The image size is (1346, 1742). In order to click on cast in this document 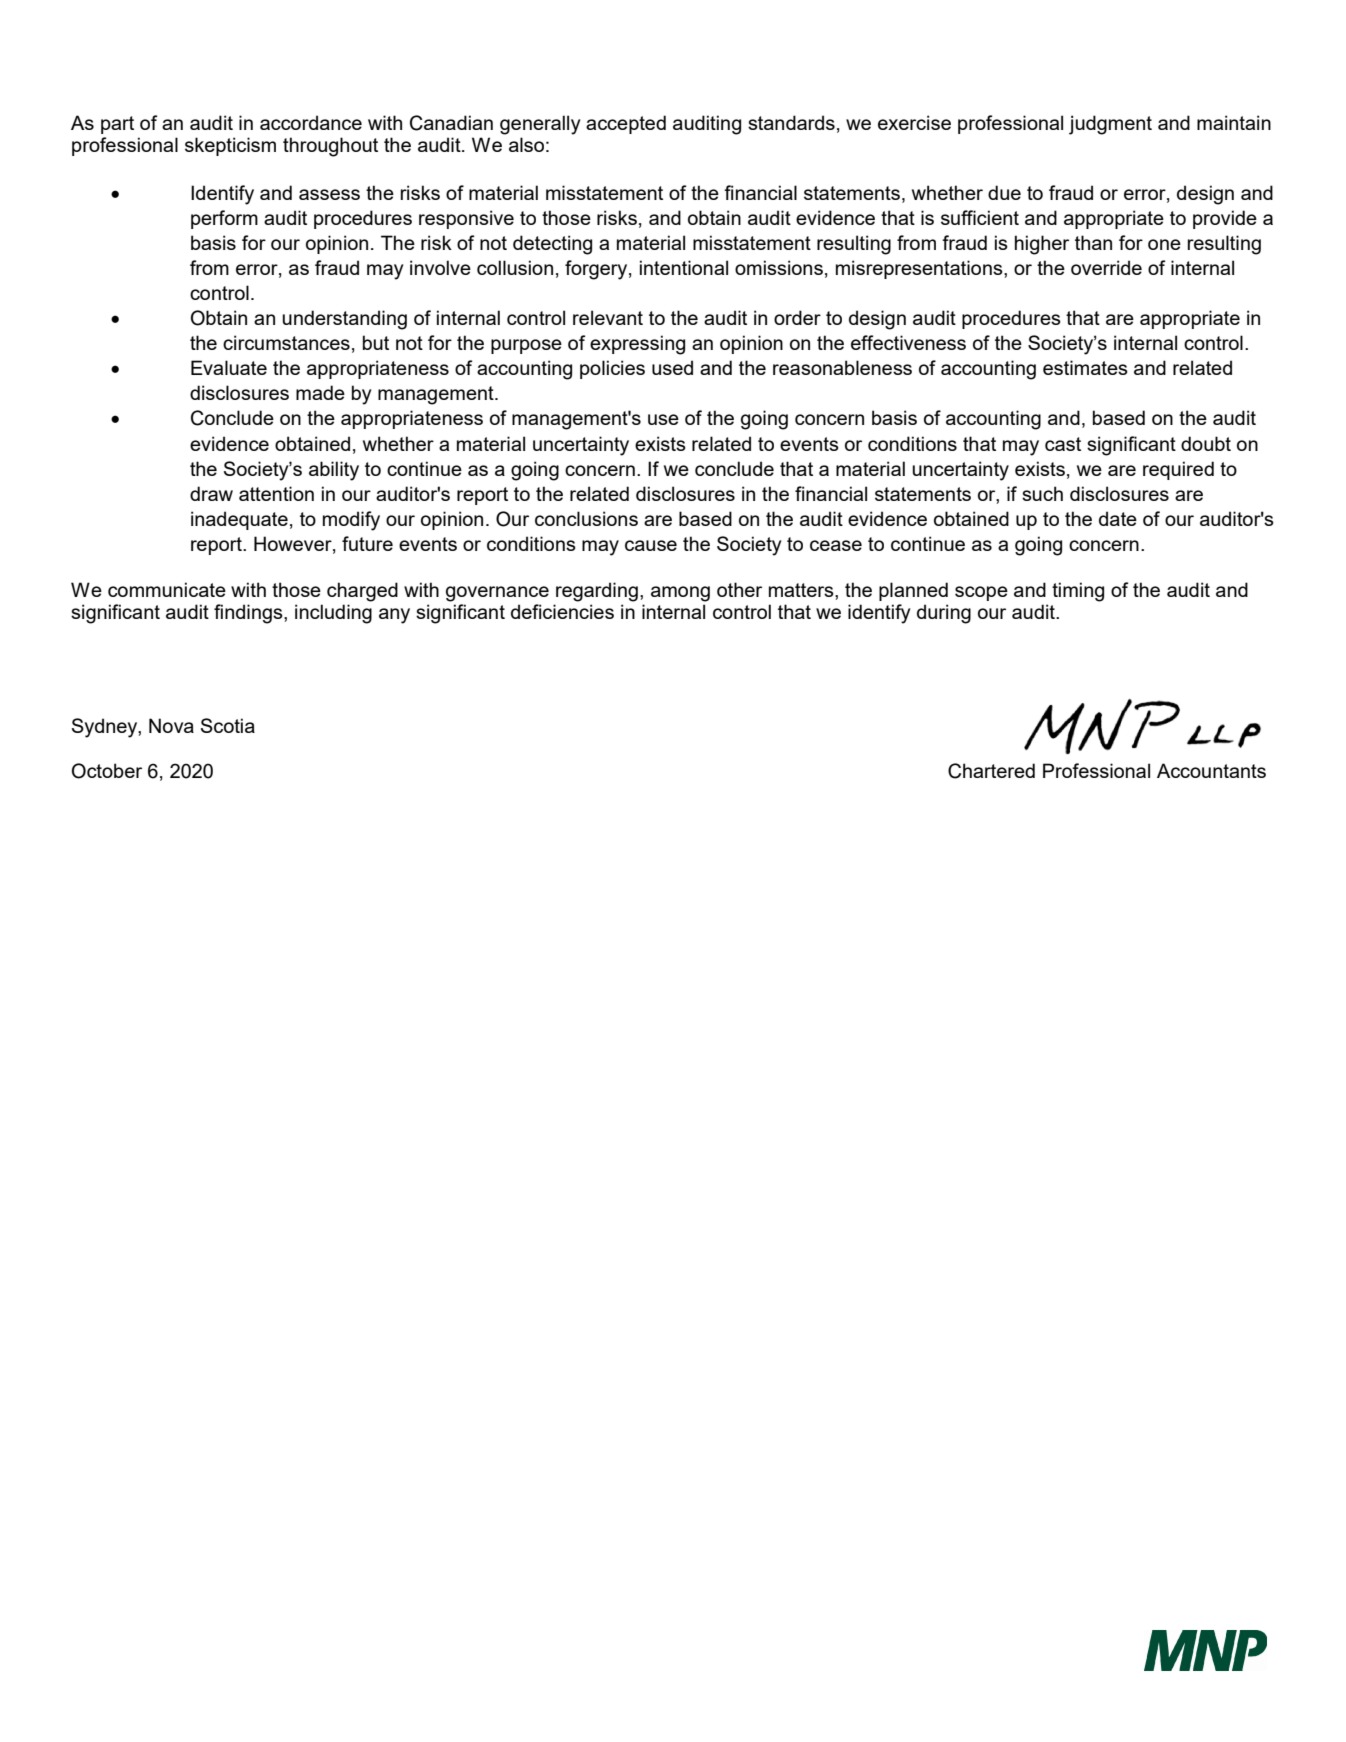, I will do `click(1063, 444)`.
